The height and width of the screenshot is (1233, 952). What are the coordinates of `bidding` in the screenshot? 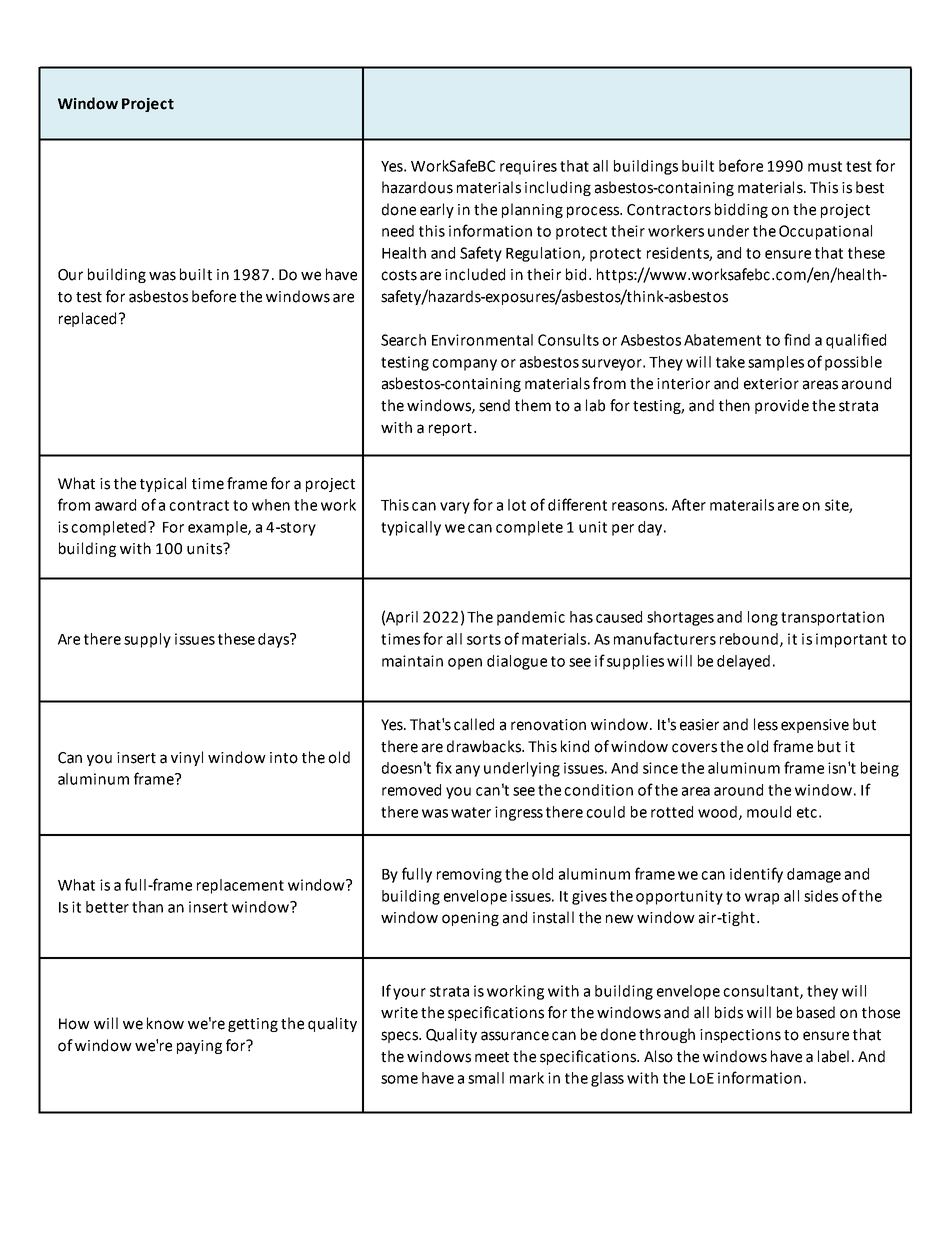 It's located at (741, 210).
